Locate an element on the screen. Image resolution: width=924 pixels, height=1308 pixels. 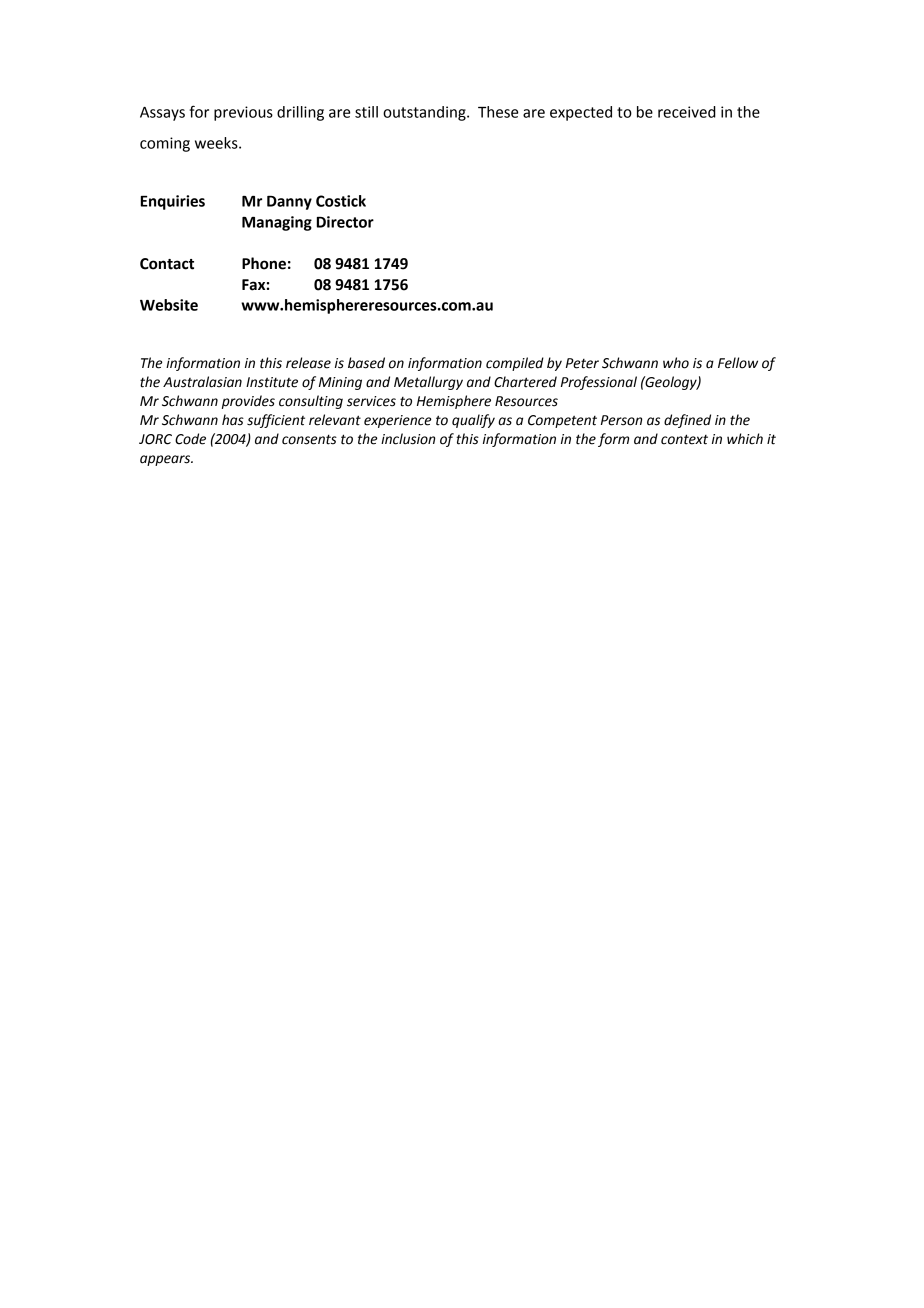
context is located at coordinates (684, 439).
